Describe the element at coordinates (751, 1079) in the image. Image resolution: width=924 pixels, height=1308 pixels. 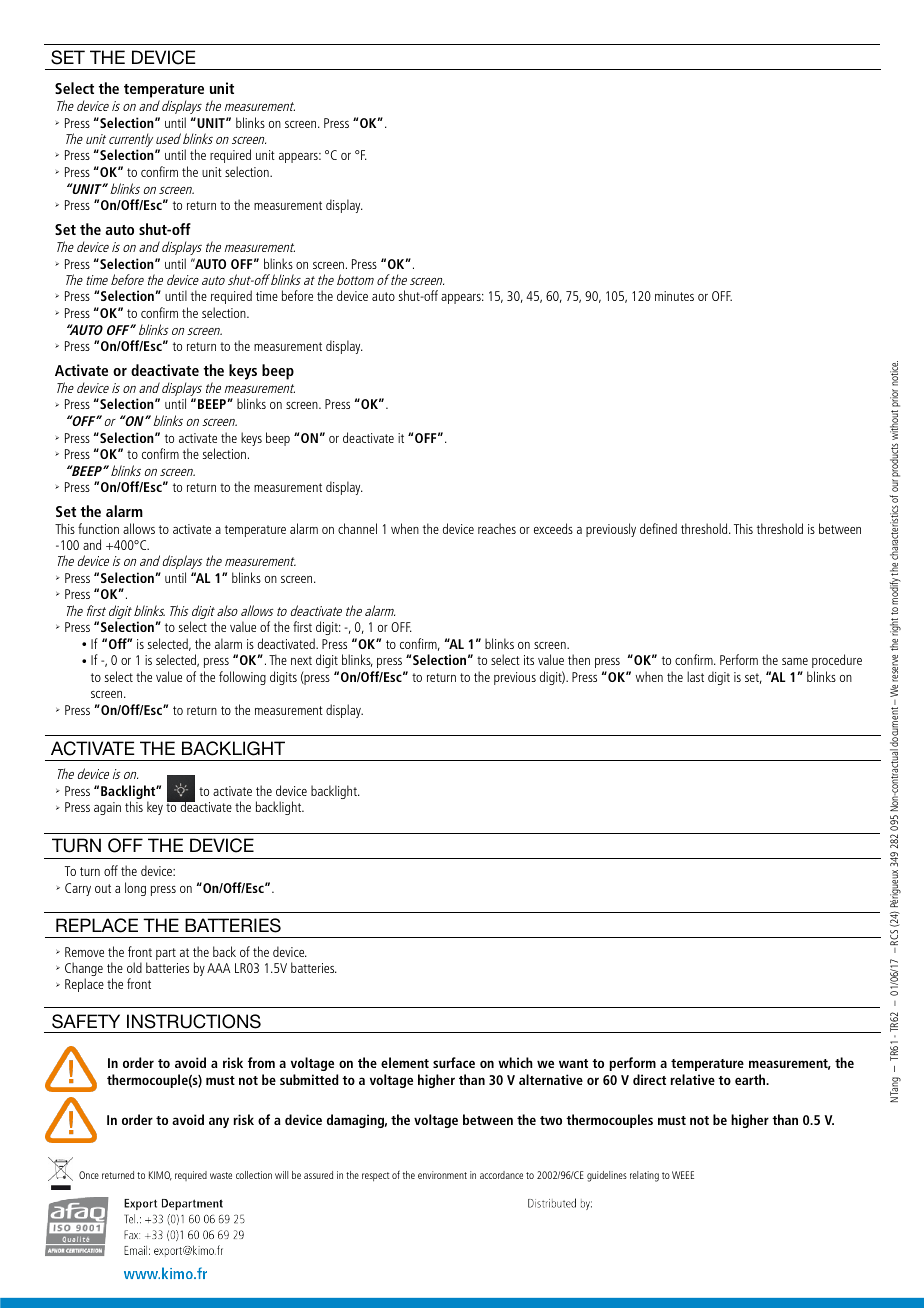
I see `earth` at that location.
